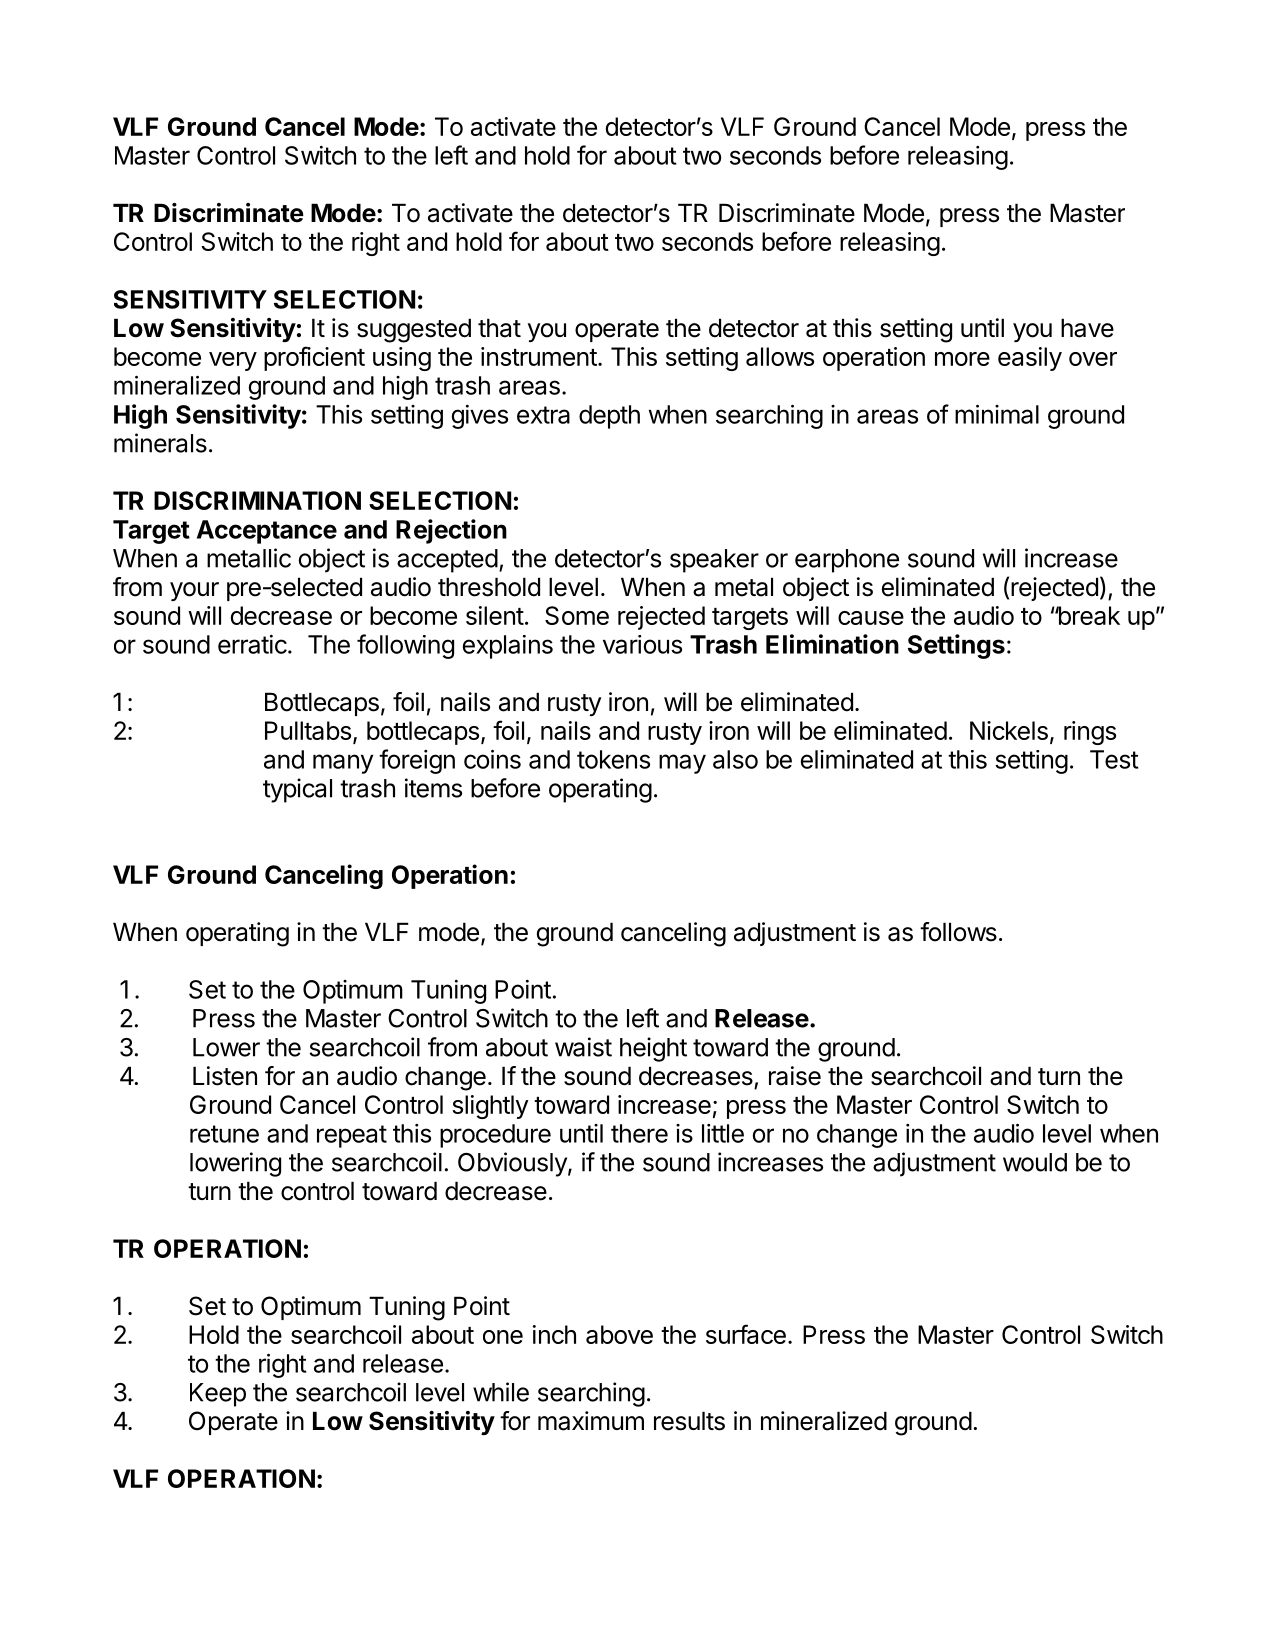 Image resolution: width=1276 pixels, height=1651 pixels. What do you see at coordinates (958, 932) in the document?
I see `follows` at bounding box center [958, 932].
